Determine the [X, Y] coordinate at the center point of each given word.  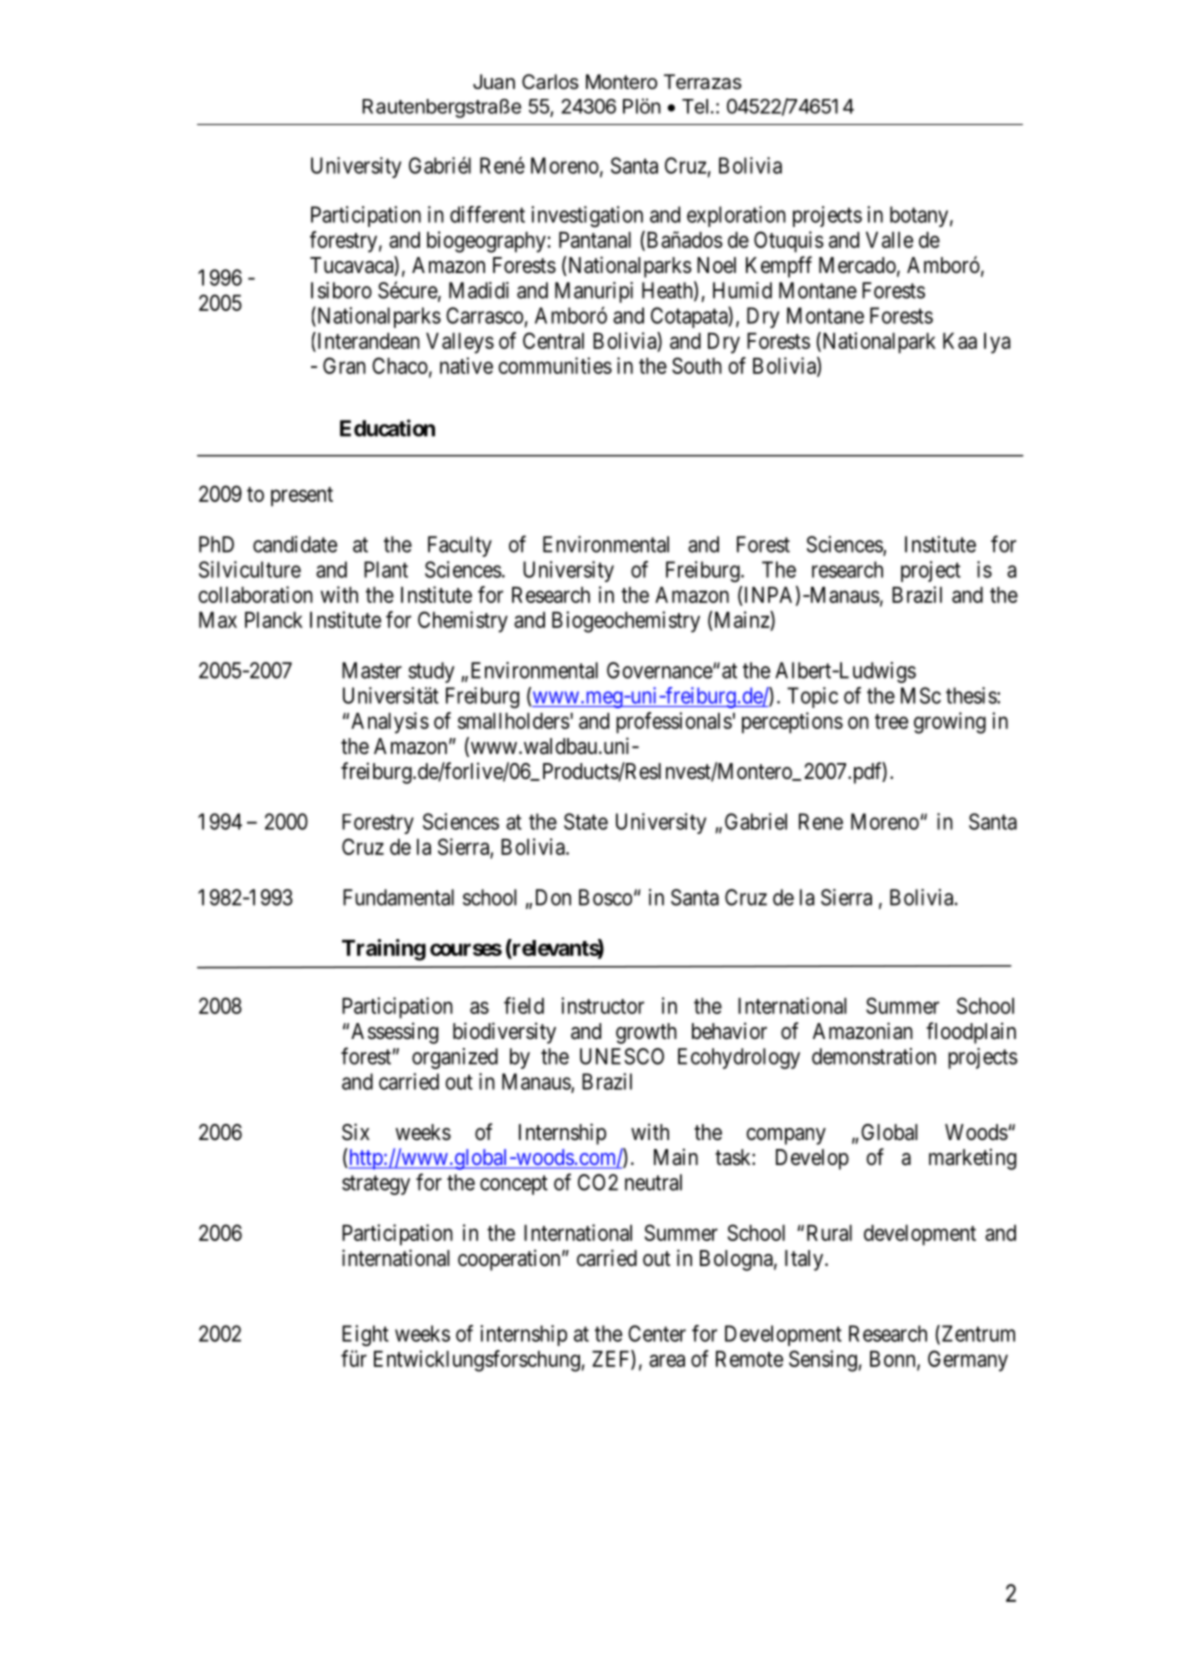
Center [657, 1333]
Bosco [605, 897]
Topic [812, 697]
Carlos [550, 82]
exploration [736, 216]
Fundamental [398, 897]
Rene [821, 821]
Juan [494, 82]
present [302, 497]
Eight [365, 1335]
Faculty [460, 546]
